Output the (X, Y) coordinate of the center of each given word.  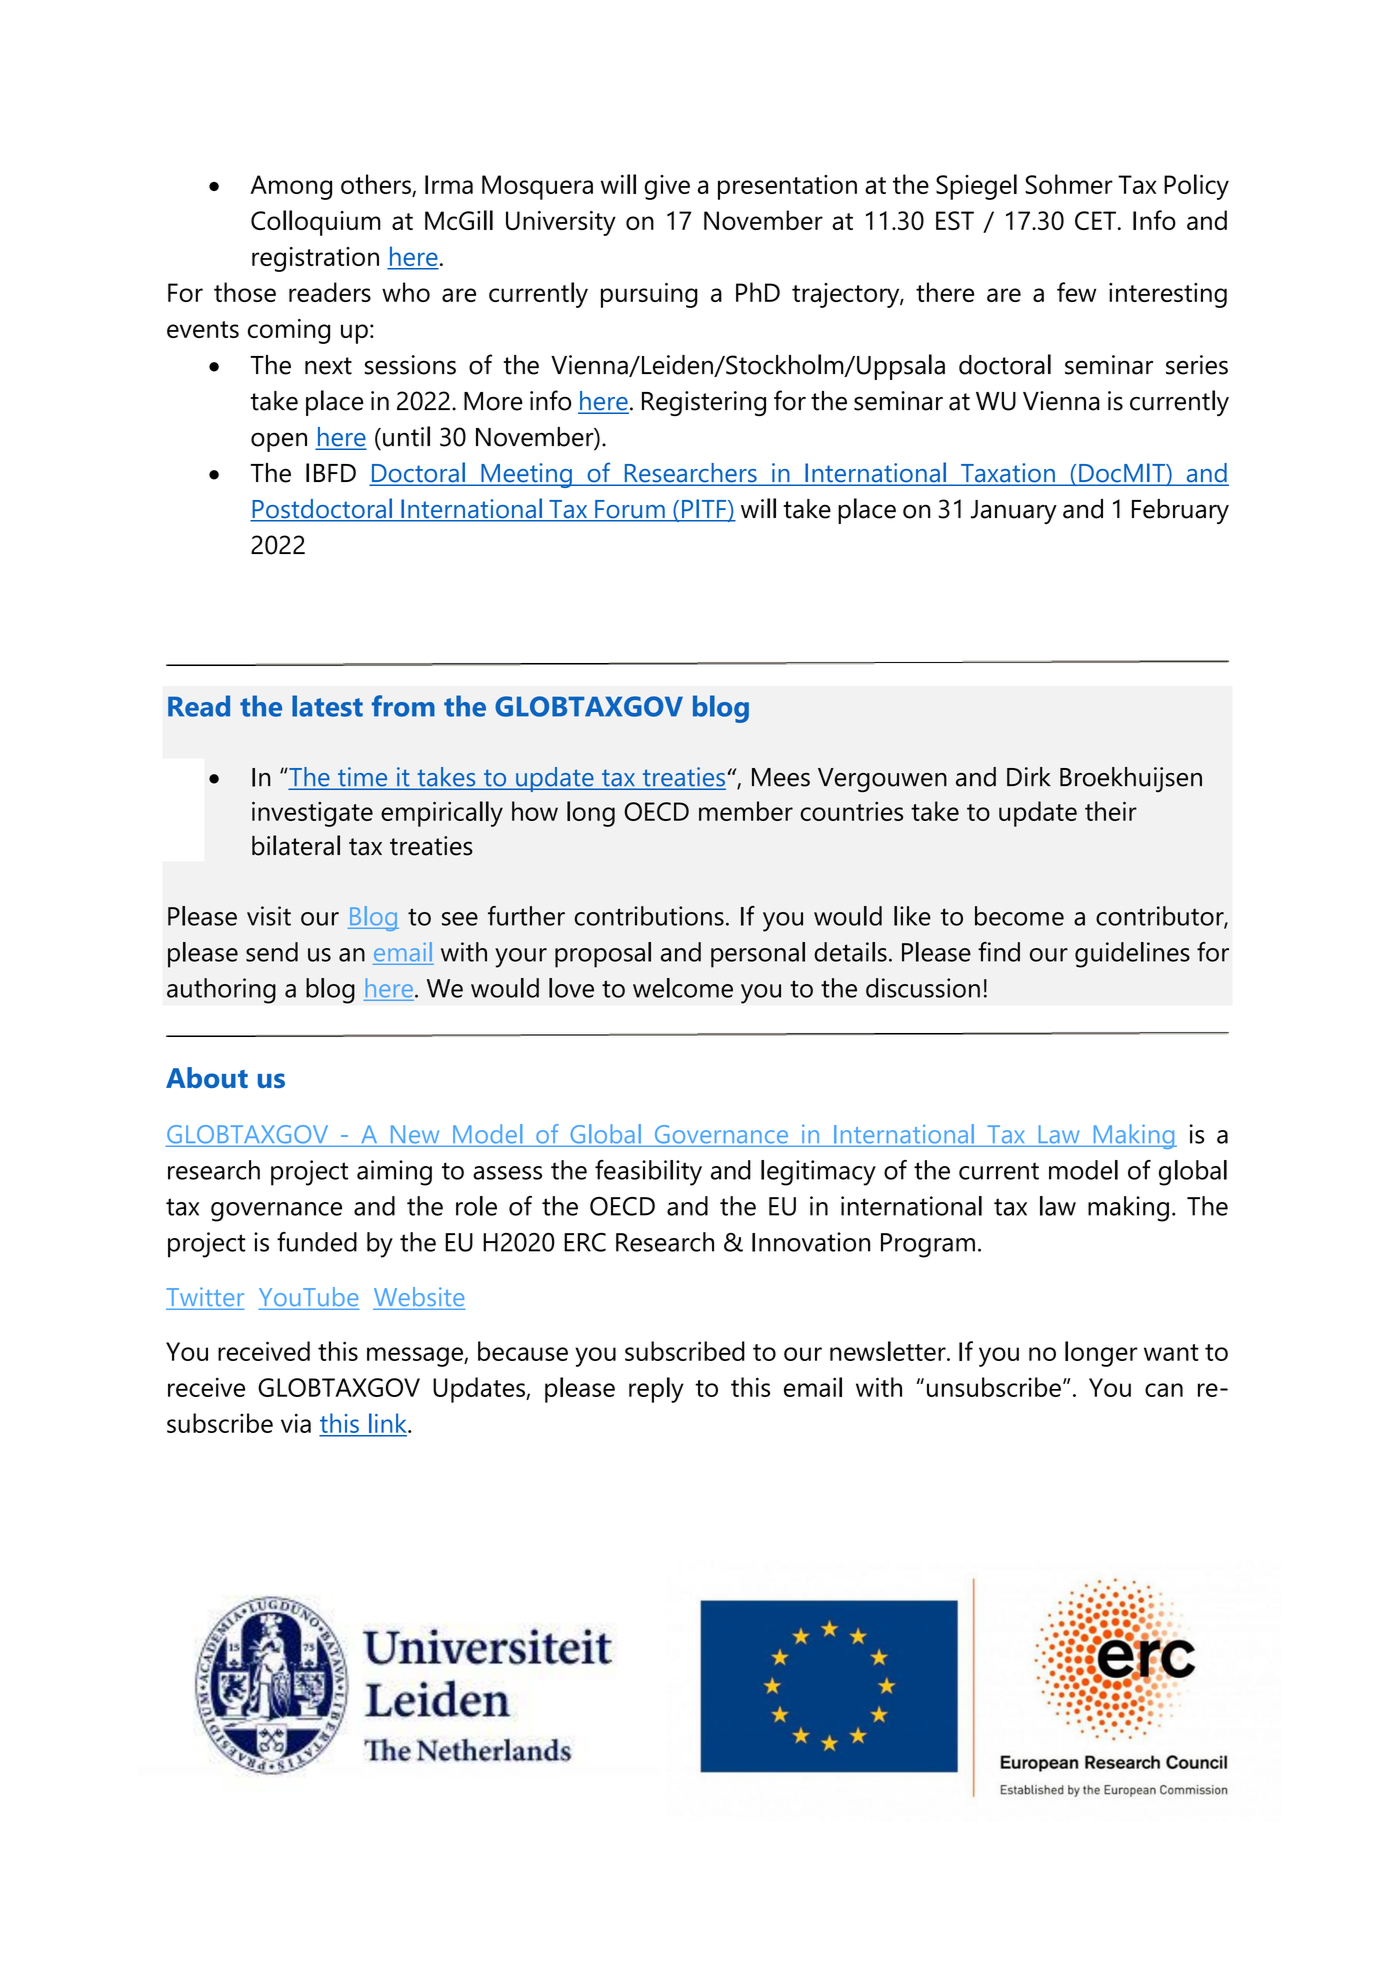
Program (928, 1245)
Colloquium (316, 223)
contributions (649, 916)
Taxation (1008, 474)
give (667, 187)
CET (1095, 220)
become (1019, 916)
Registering (704, 403)
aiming (394, 1173)
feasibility (648, 1173)
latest (327, 706)
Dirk (1029, 776)
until (406, 436)
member (746, 811)
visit (269, 916)
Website (419, 1298)
